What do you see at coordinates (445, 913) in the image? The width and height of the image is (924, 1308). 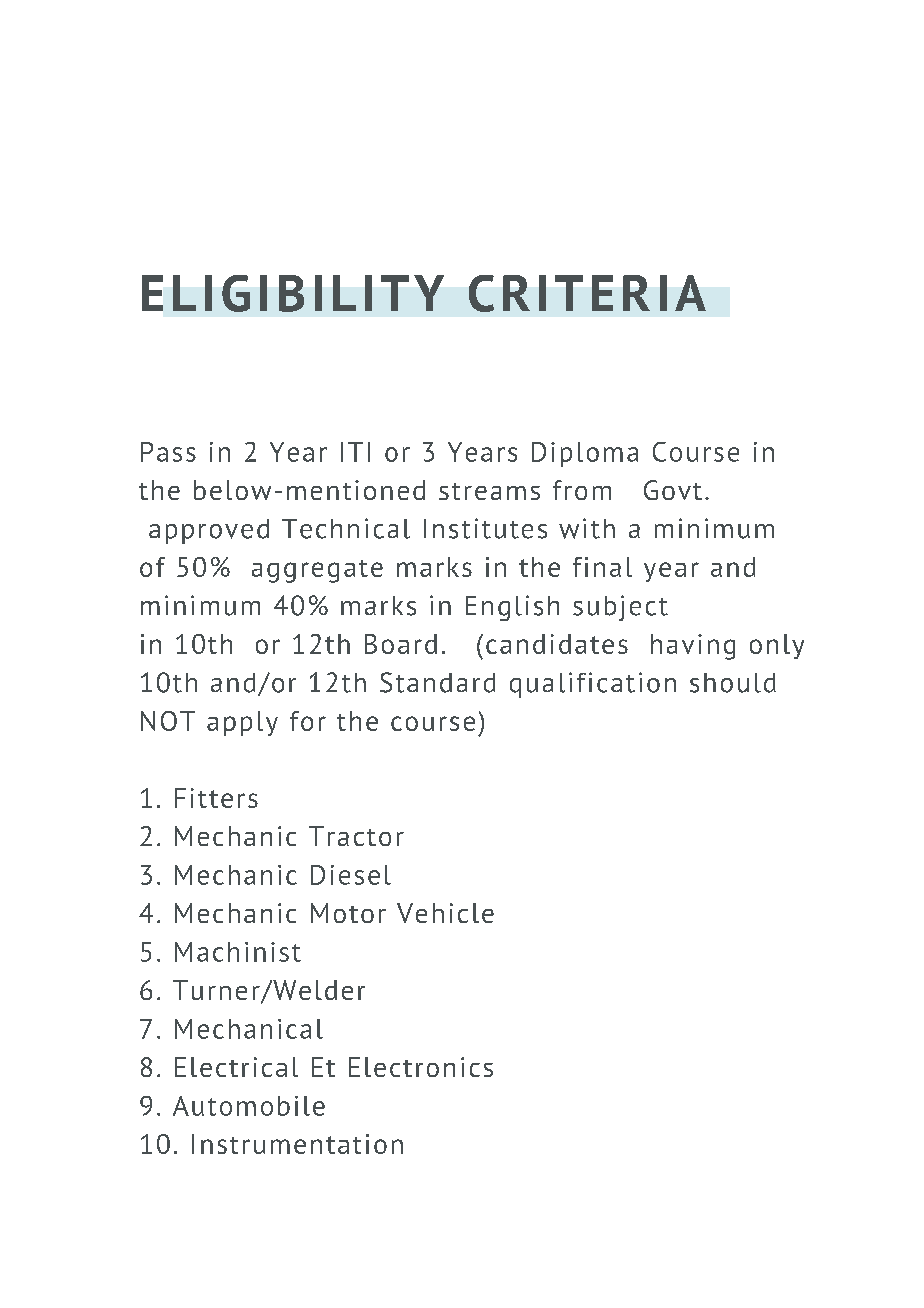 I see `Vehicle` at bounding box center [445, 913].
